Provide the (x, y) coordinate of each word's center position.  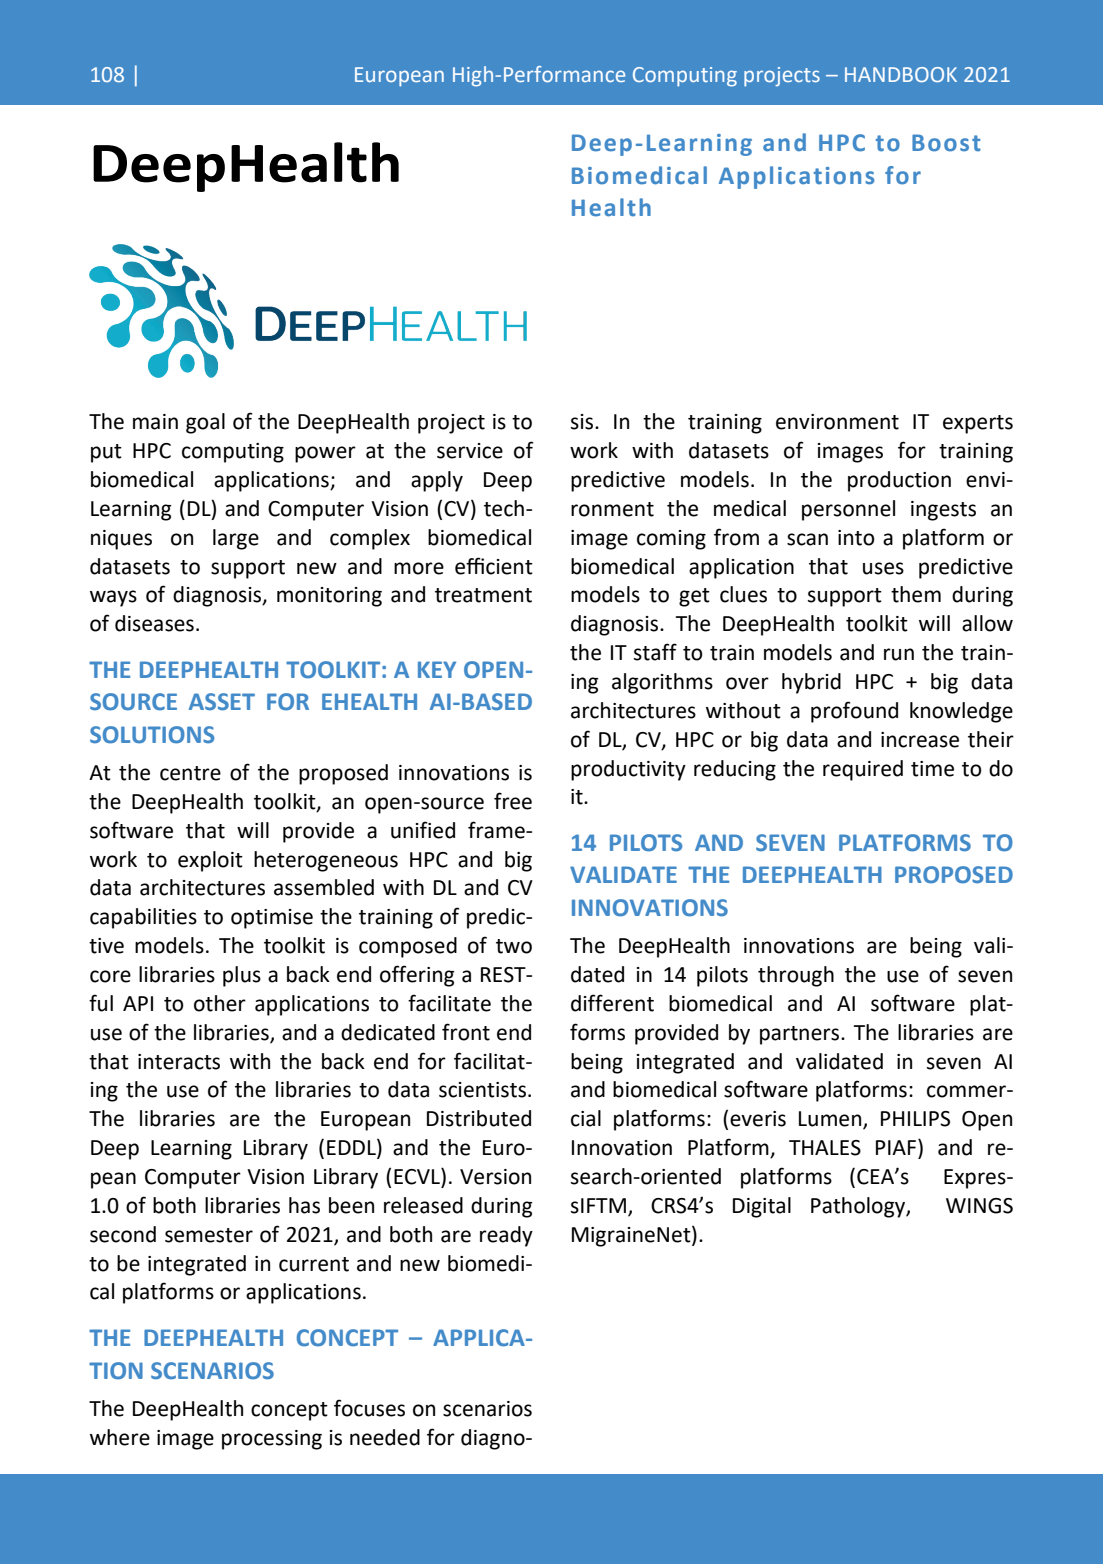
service (470, 451)
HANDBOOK (901, 74)
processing (272, 1440)
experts (978, 424)
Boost (946, 143)
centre (190, 773)
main (155, 422)
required (863, 770)
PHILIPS (915, 1119)
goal (205, 423)
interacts (179, 1062)
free (513, 801)
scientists (482, 1090)
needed (385, 1437)
